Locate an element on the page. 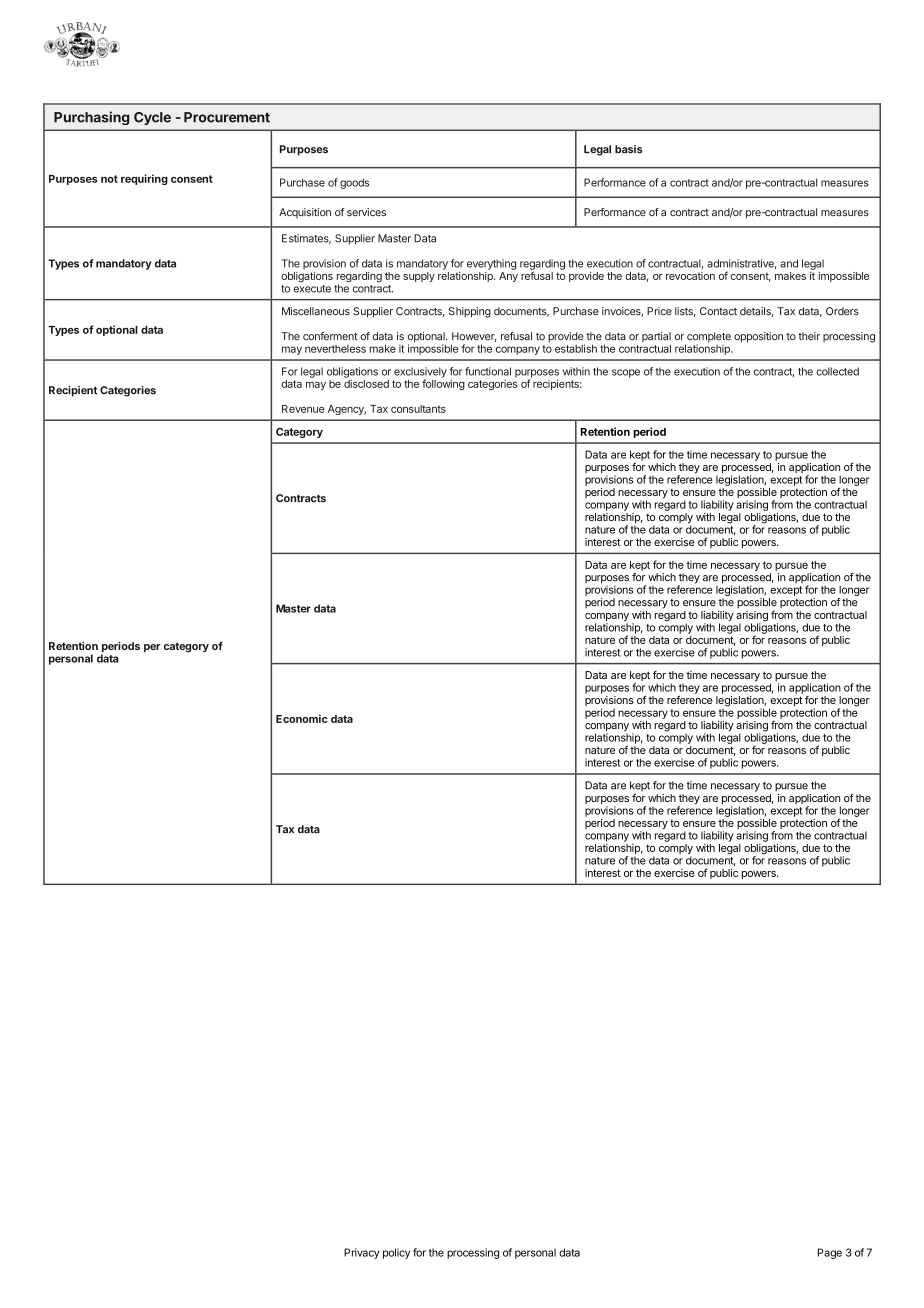 Image resolution: width=924 pixels, height=1308 pixels. collected is located at coordinates (837, 371).
